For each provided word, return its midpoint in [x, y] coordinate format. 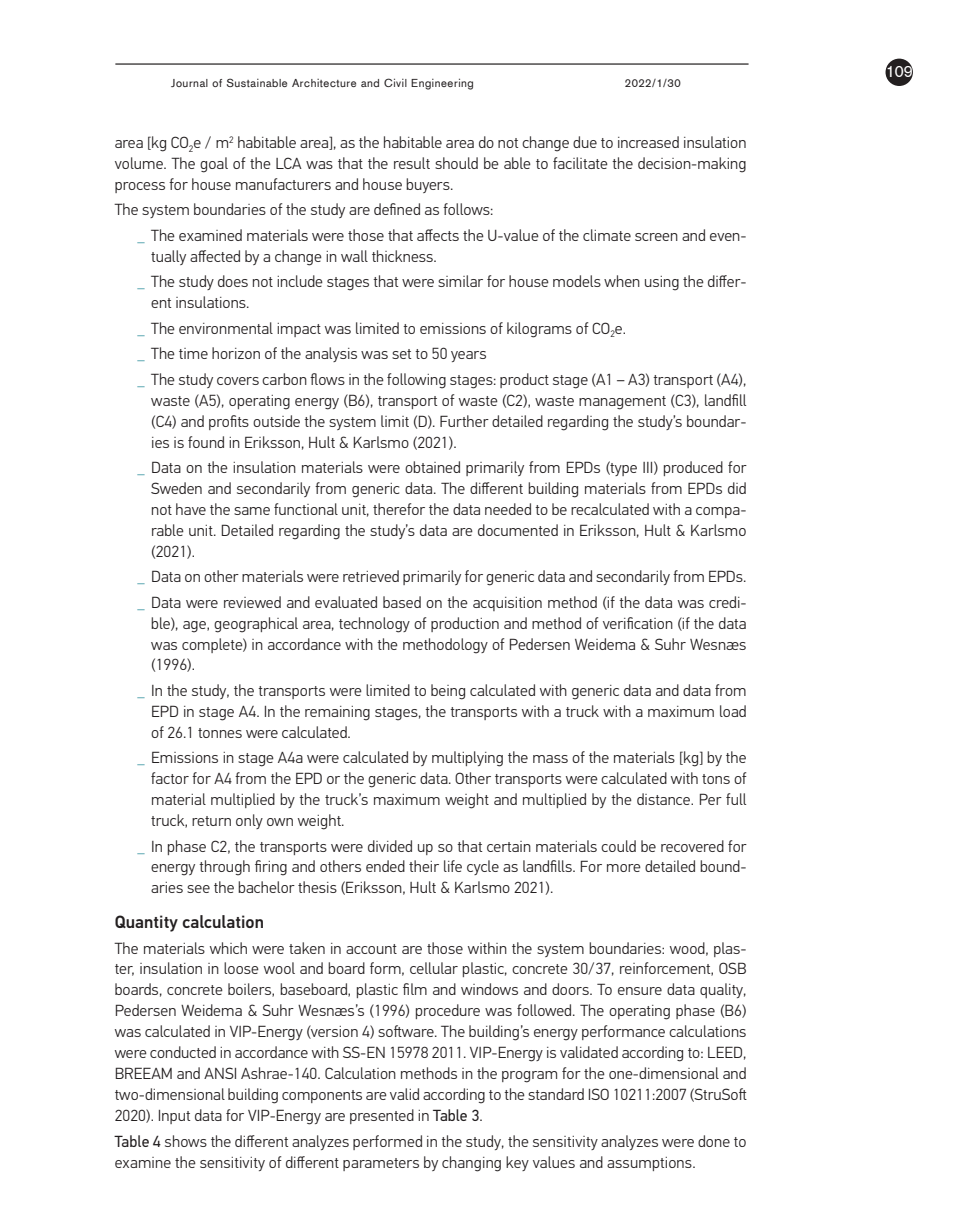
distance [664, 799]
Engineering [442, 84]
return [211, 821]
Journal [189, 83]
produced [693, 468]
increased [648, 142]
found [206, 442]
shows [186, 1141]
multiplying [467, 759]
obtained [432, 467]
